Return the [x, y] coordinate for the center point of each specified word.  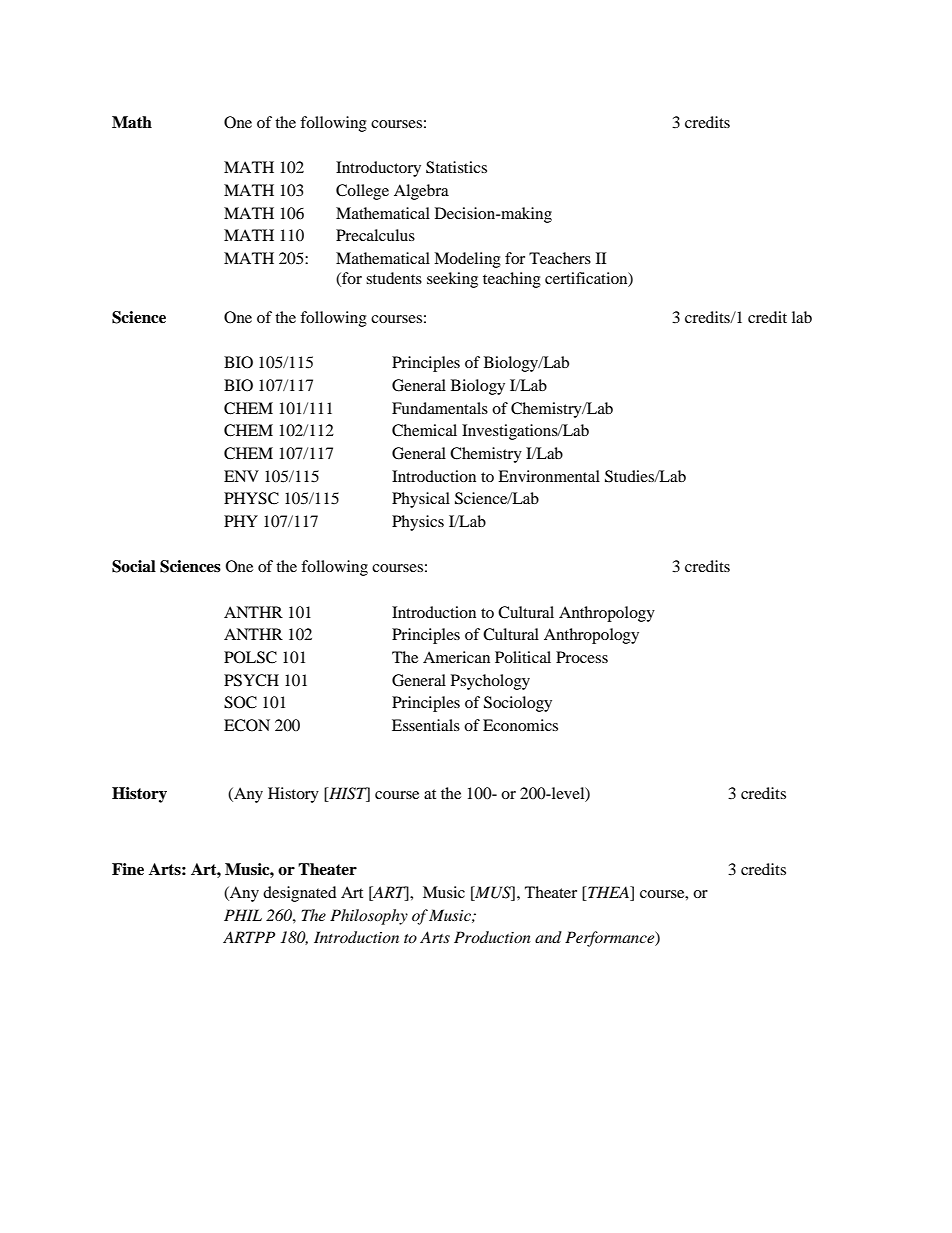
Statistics [456, 167]
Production [492, 937]
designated [300, 894]
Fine [128, 869]
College [362, 192]
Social [134, 566]
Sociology [518, 704]
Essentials [426, 725]
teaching [512, 280]
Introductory [378, 169]
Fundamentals [440, 408]
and [548, 937]
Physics [418, 523]
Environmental [549, 476]
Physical [421, 500]
